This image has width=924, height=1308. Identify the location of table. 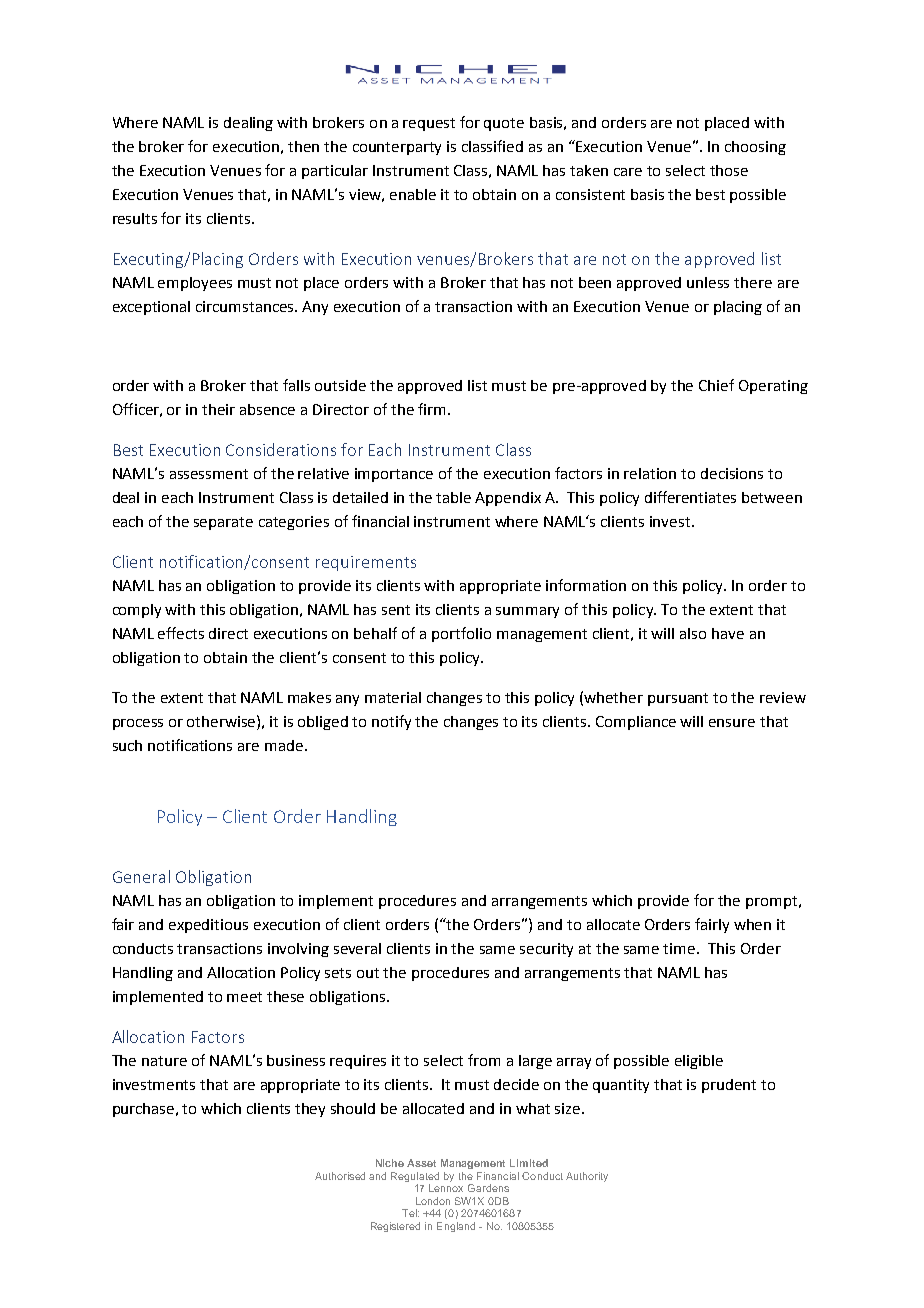
(453, 497).
